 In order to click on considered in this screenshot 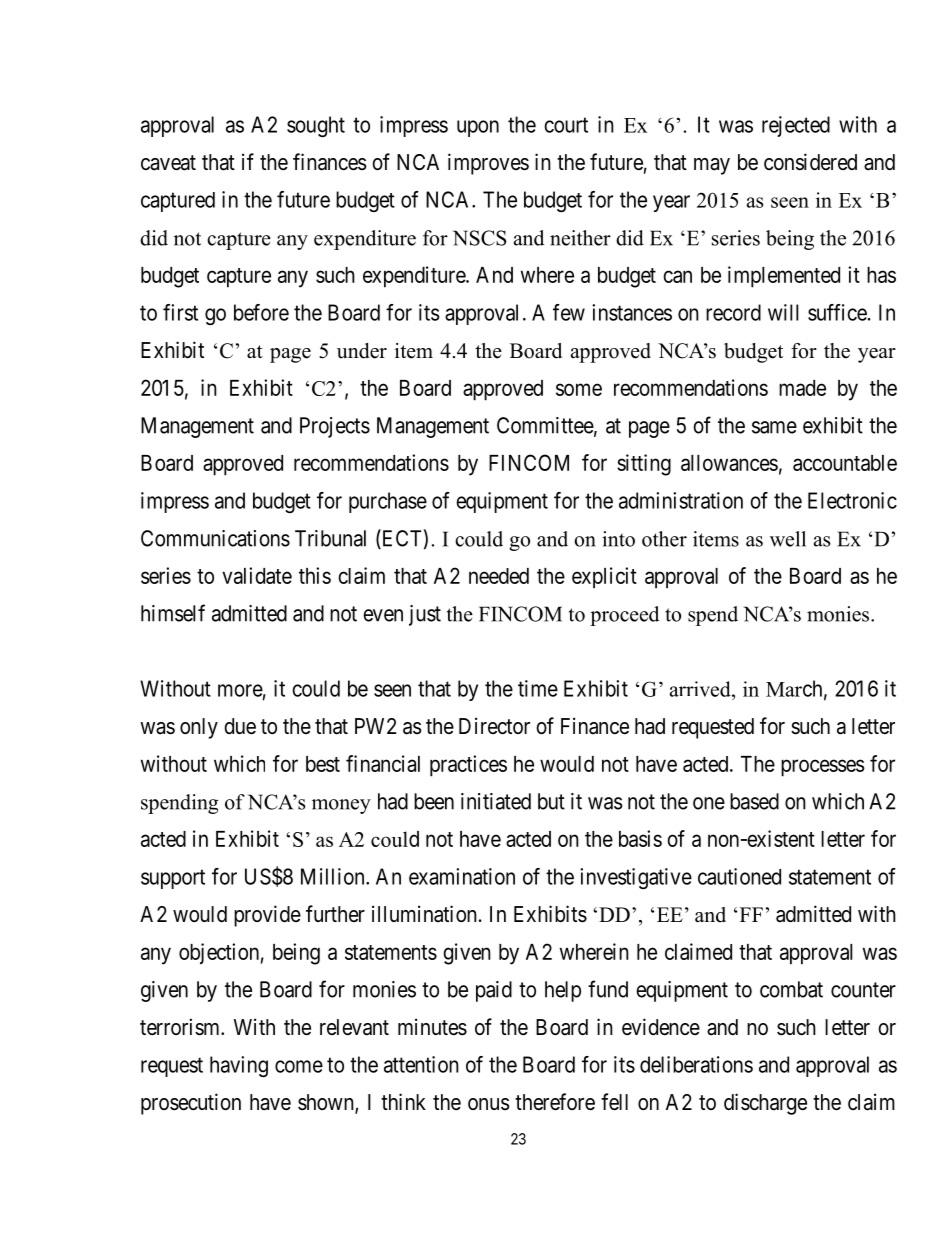, I will do `click(810, 162)`.
